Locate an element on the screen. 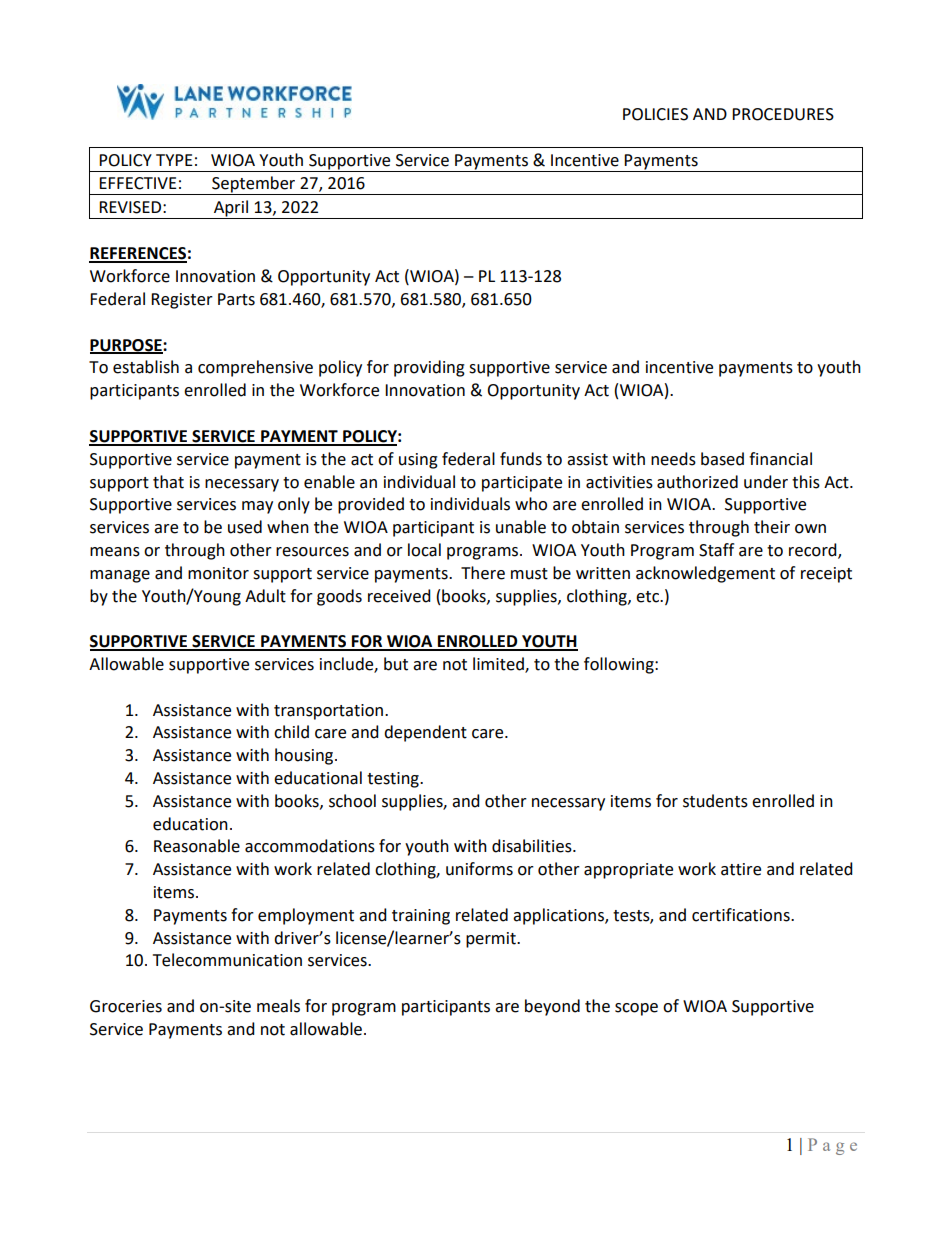  Groceries is located at coordinates (126, 1006).
